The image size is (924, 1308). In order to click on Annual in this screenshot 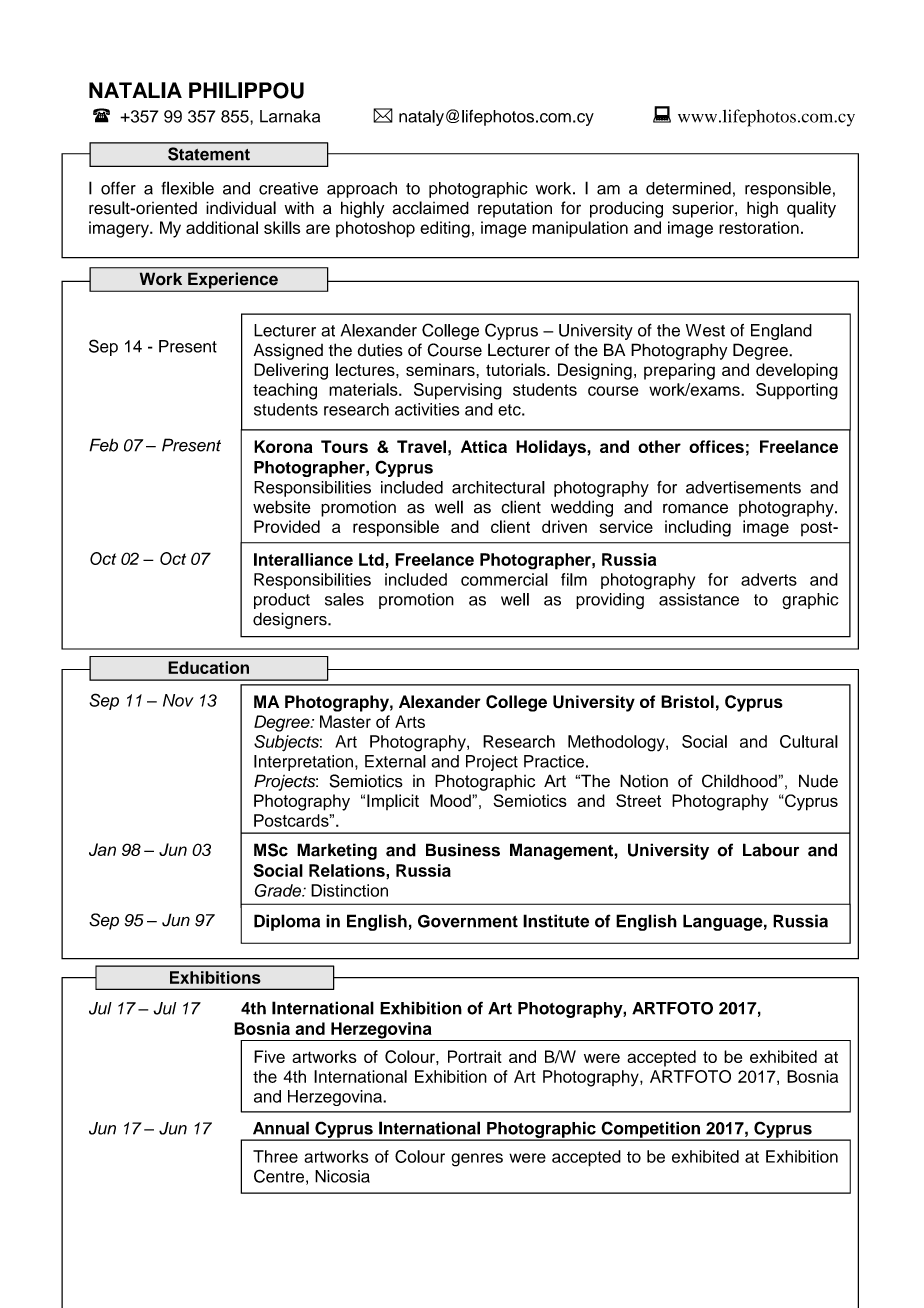, I will do `click(281, 1128)`.
